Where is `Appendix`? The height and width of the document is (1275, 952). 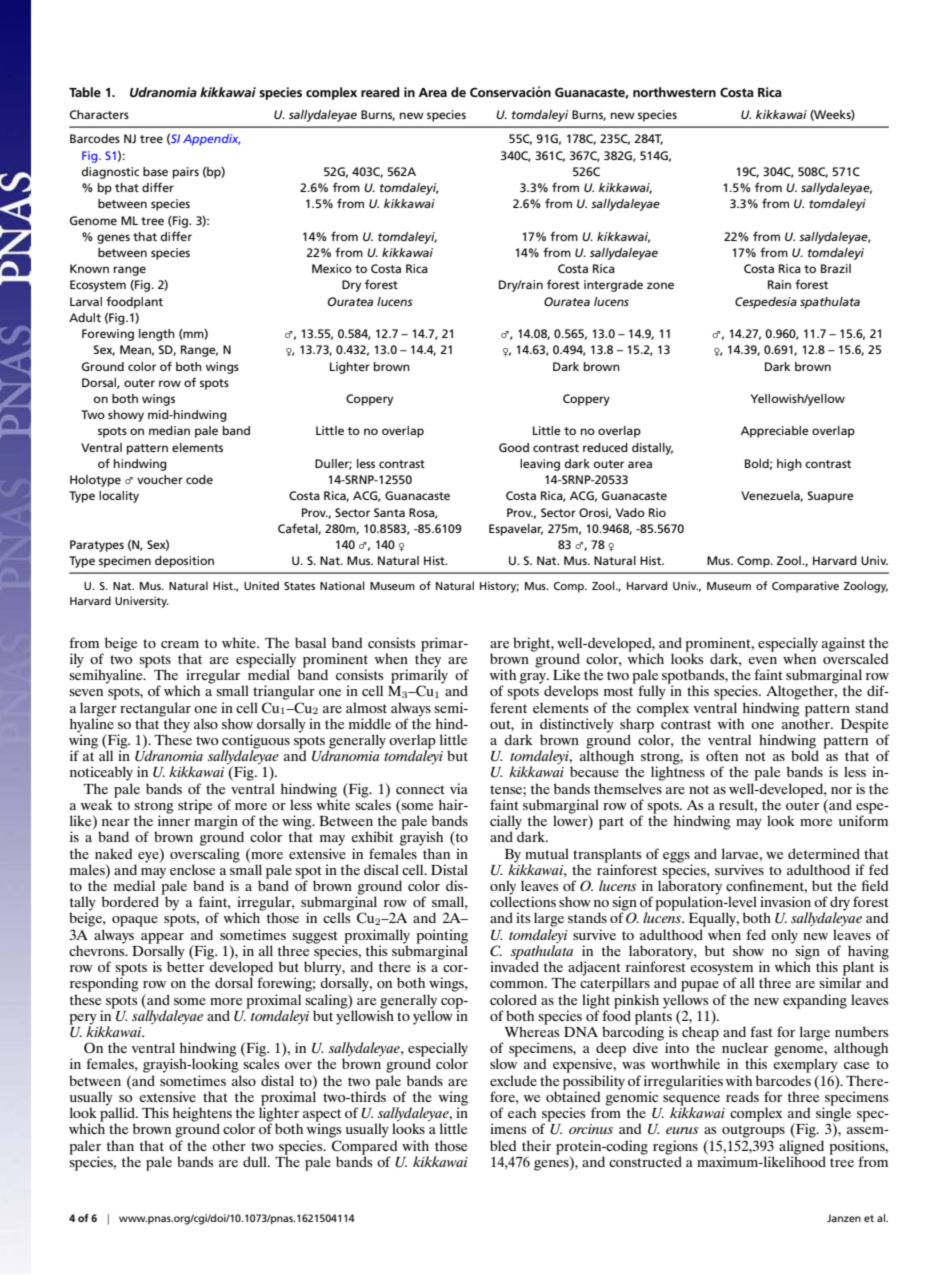 Appendix is located at coordinates (211, 140).
